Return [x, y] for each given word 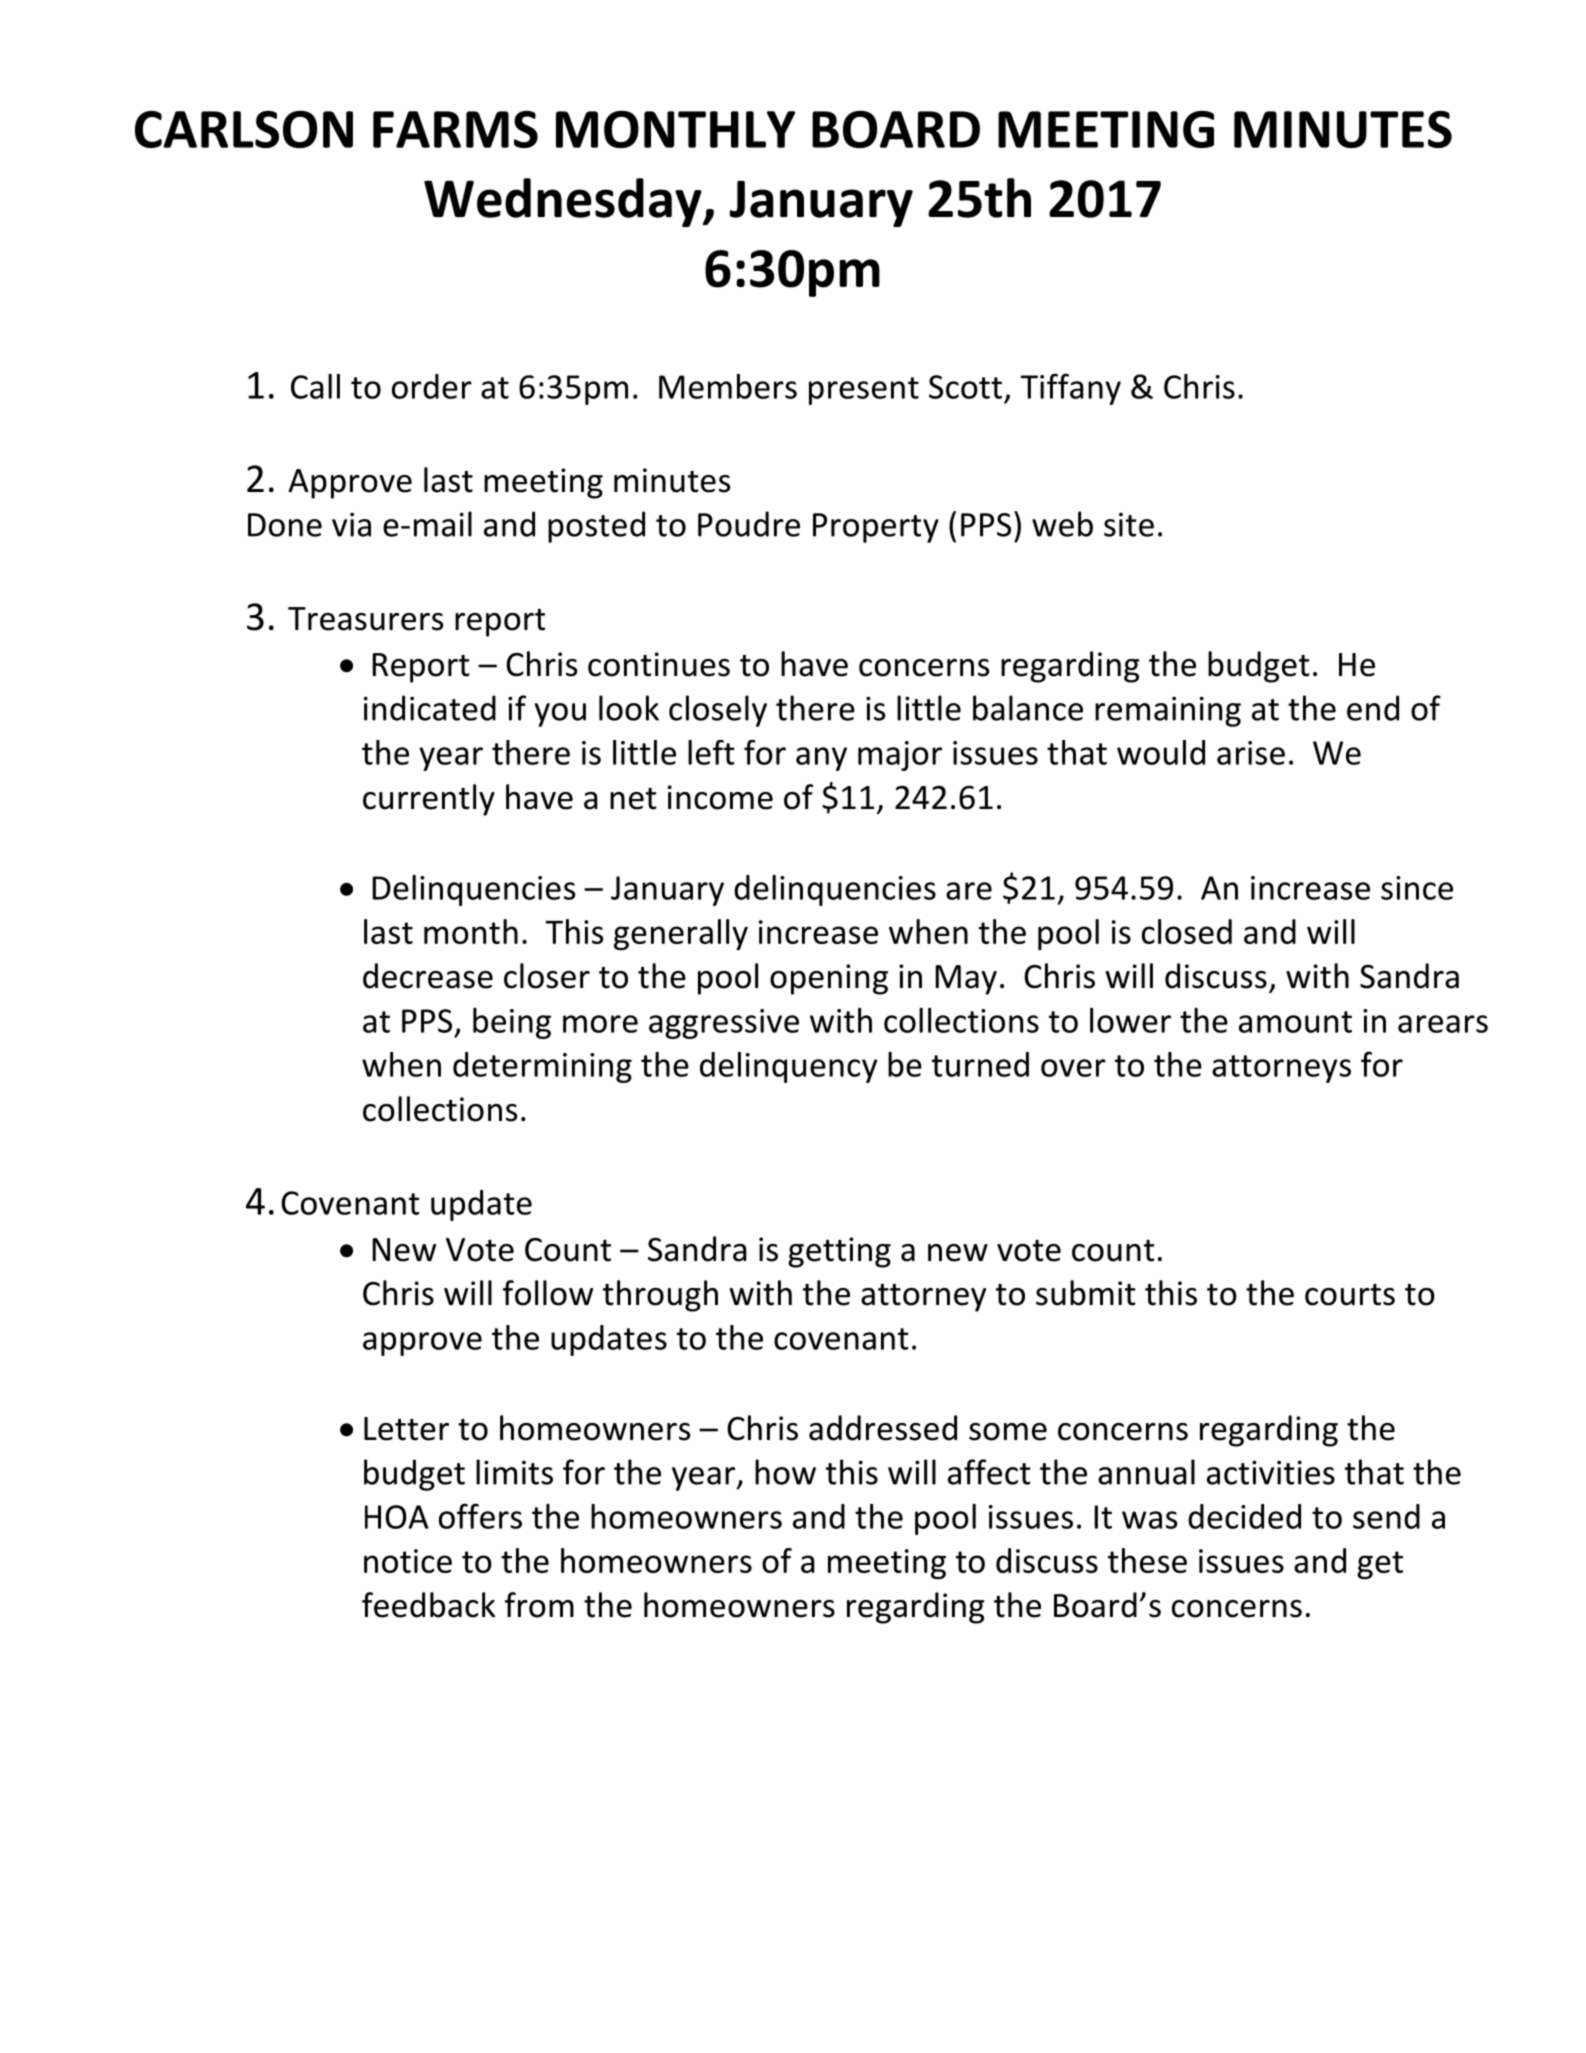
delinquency [789, 1067]
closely [718, 711]
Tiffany [1070, 389]
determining [542, 1067]
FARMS [455, 129]
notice [408, 1561]
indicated [430, 708]
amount [1295, 1022]
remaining [1168, 711]
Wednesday [564, 202]
